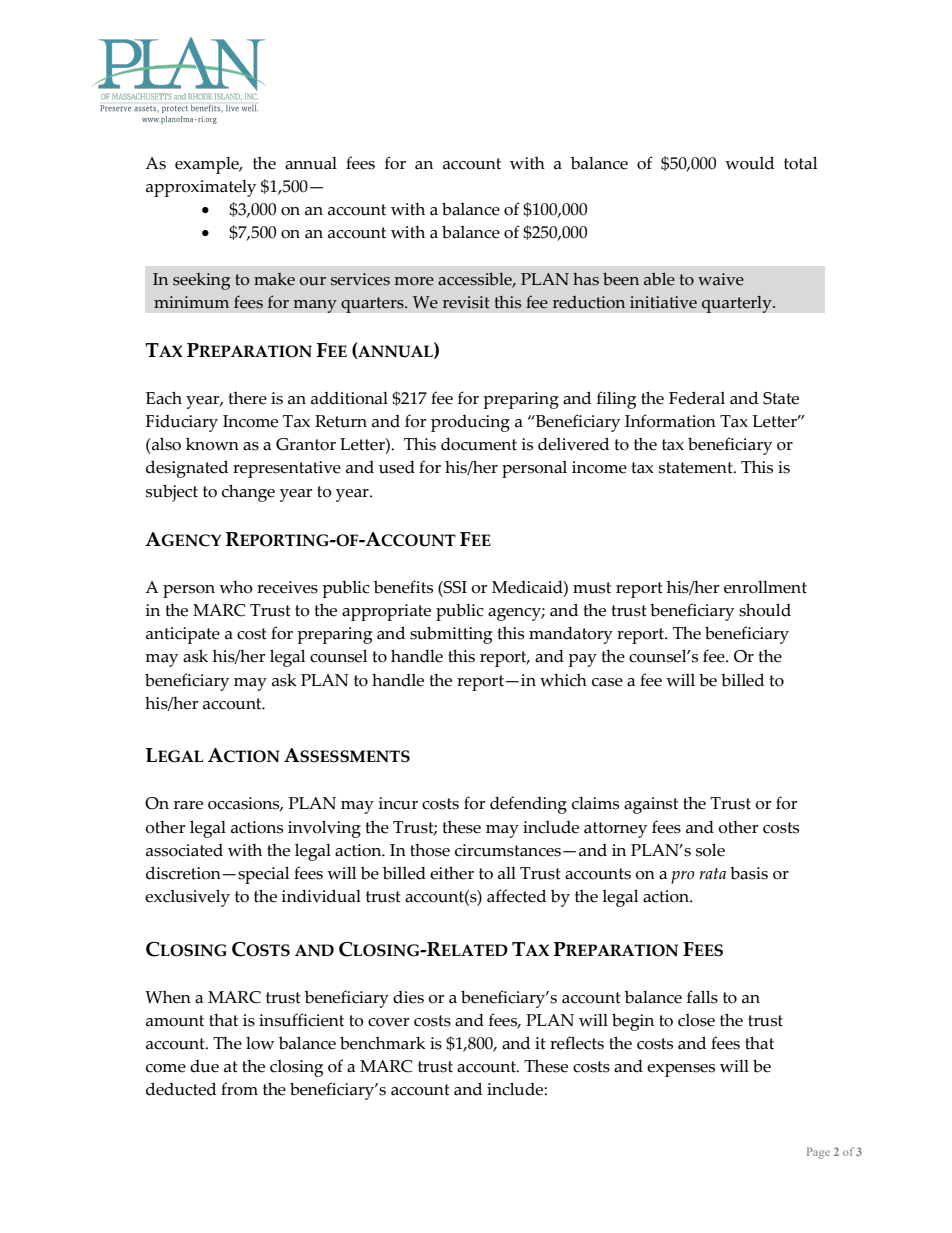 This screenshot has height=1233, width=952. What do you see at coordinates (765, 587) in the screenshot?
I see `enrollment` at bounding box center [765, 587].
